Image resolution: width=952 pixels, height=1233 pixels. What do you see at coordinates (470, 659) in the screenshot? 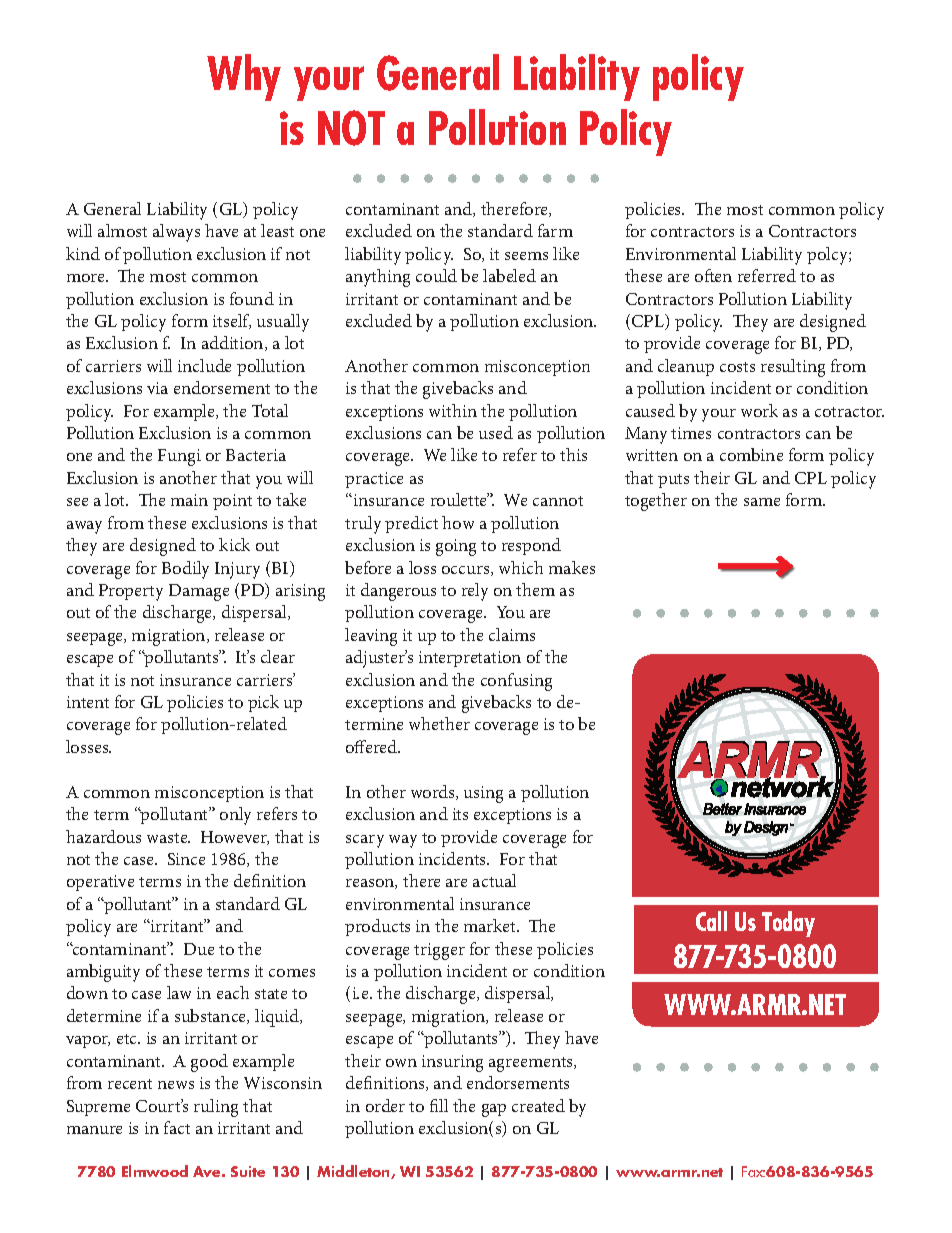
I see `interpretation` at bounding box center [470, 659].
